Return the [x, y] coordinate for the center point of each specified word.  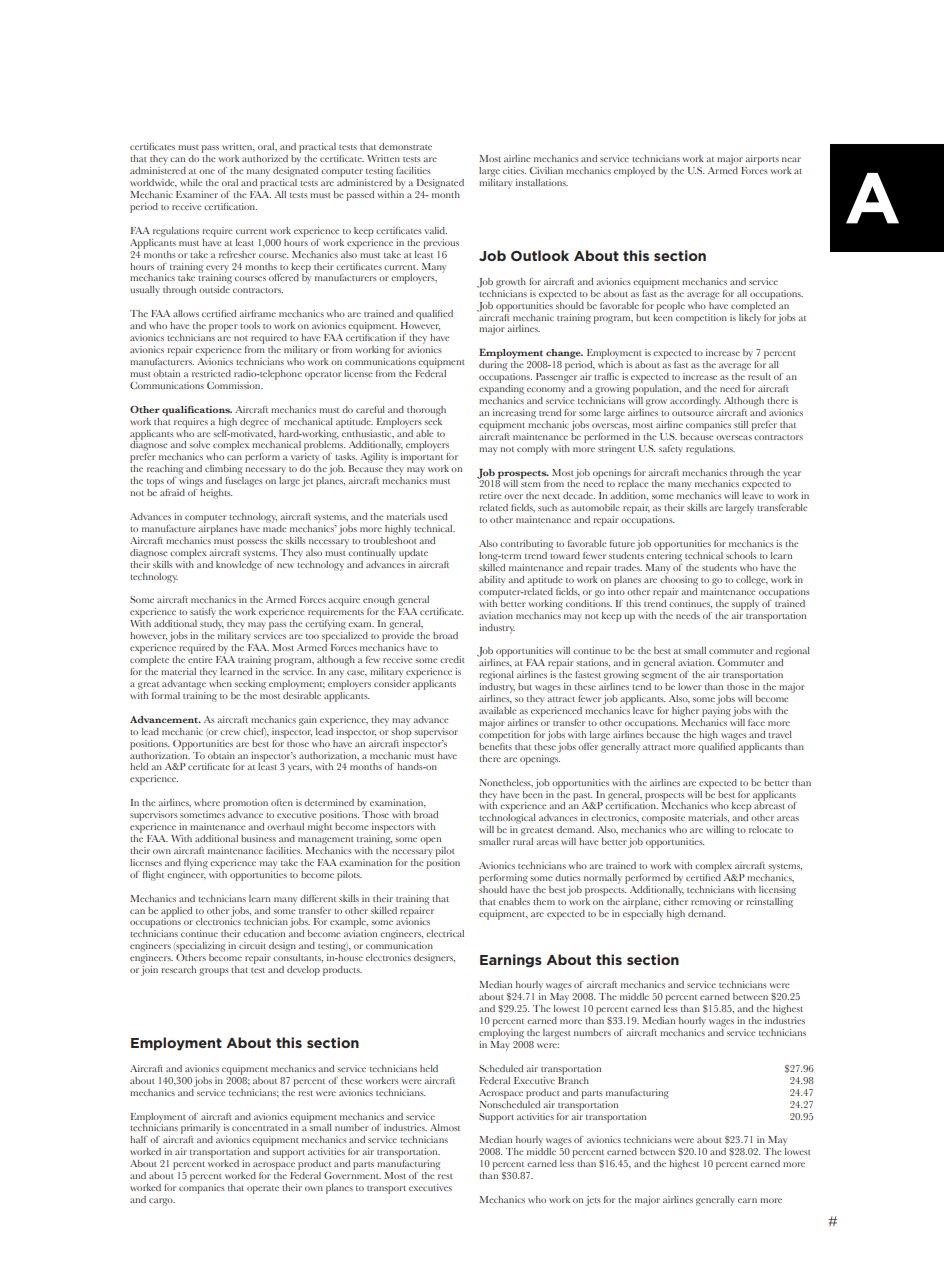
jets [593, 1201]
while [191, 182]
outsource [693, 413]
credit [452, 659]
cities [514, 170]
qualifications [197, 411]
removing [711, 903]
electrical [445, 933]
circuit [252, 945]
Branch [573, 1079]
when [220, 682]
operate [263, 1190]
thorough [426, 411]
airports [762, 160]
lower [690, 686]
